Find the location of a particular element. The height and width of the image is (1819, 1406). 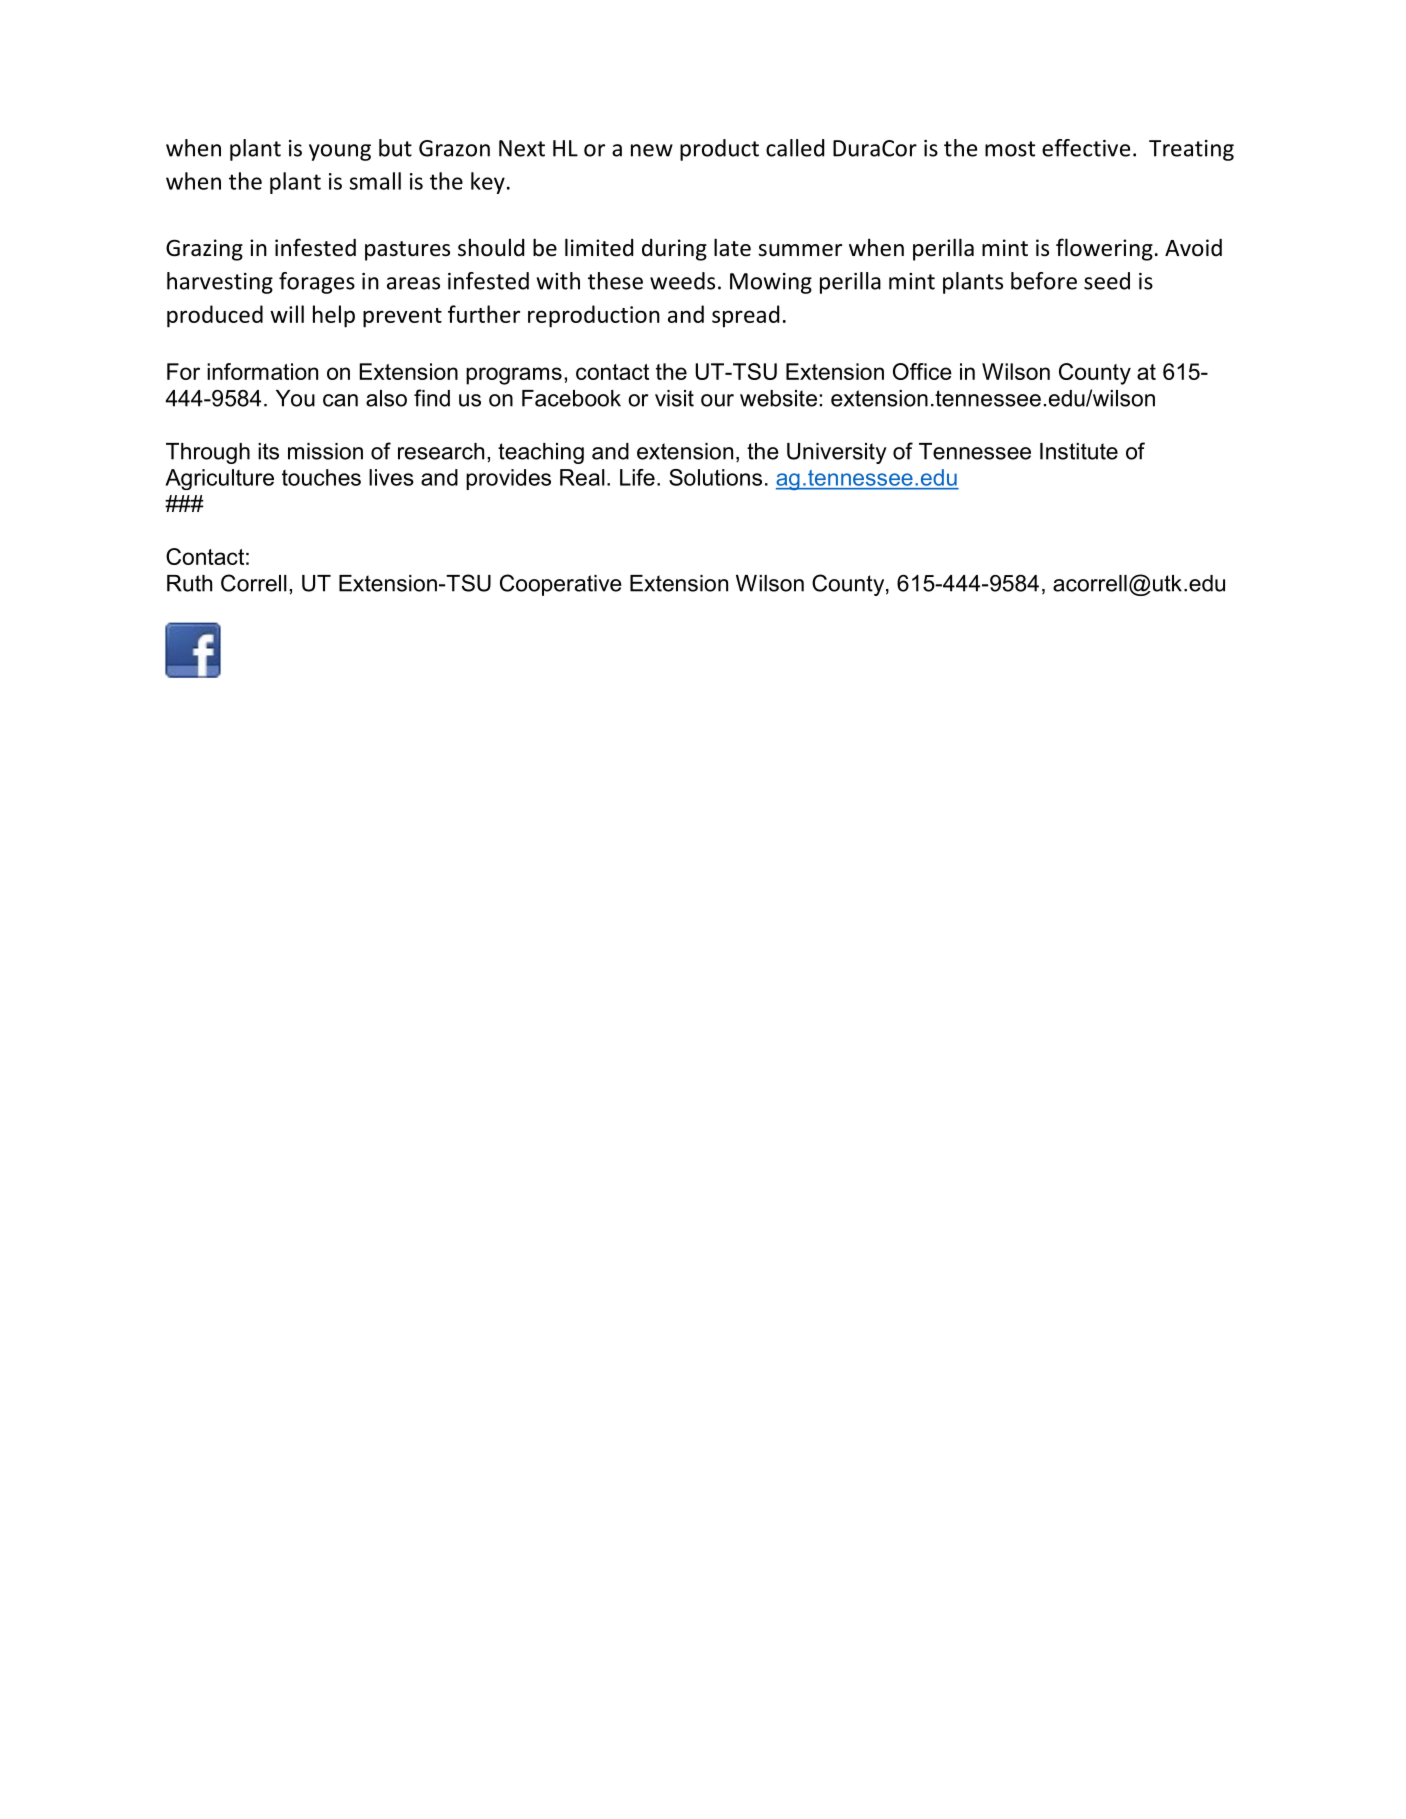

before is located at coordinates (1044, 281).
